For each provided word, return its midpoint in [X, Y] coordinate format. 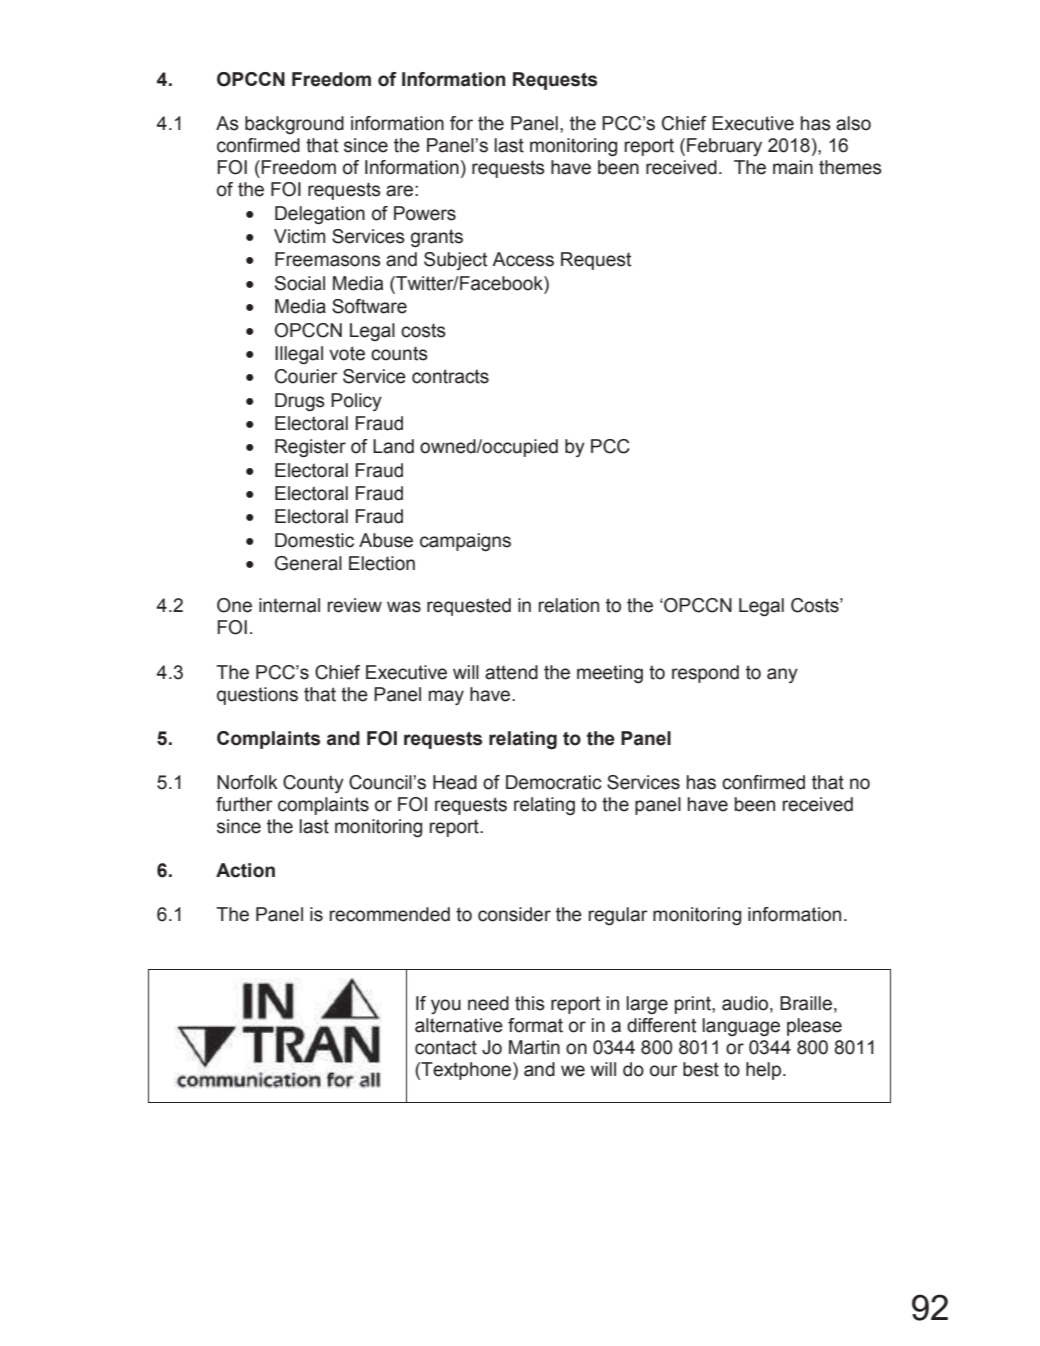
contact [446, 1047]
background [294, 125]
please [814, 1027]
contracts [450, 376]
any [782, 675]
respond [705, 674]
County [313, 784]
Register [310, 448]
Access [523, 259]
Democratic [554, 782]
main [793, 167]
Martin [534, 1047]
